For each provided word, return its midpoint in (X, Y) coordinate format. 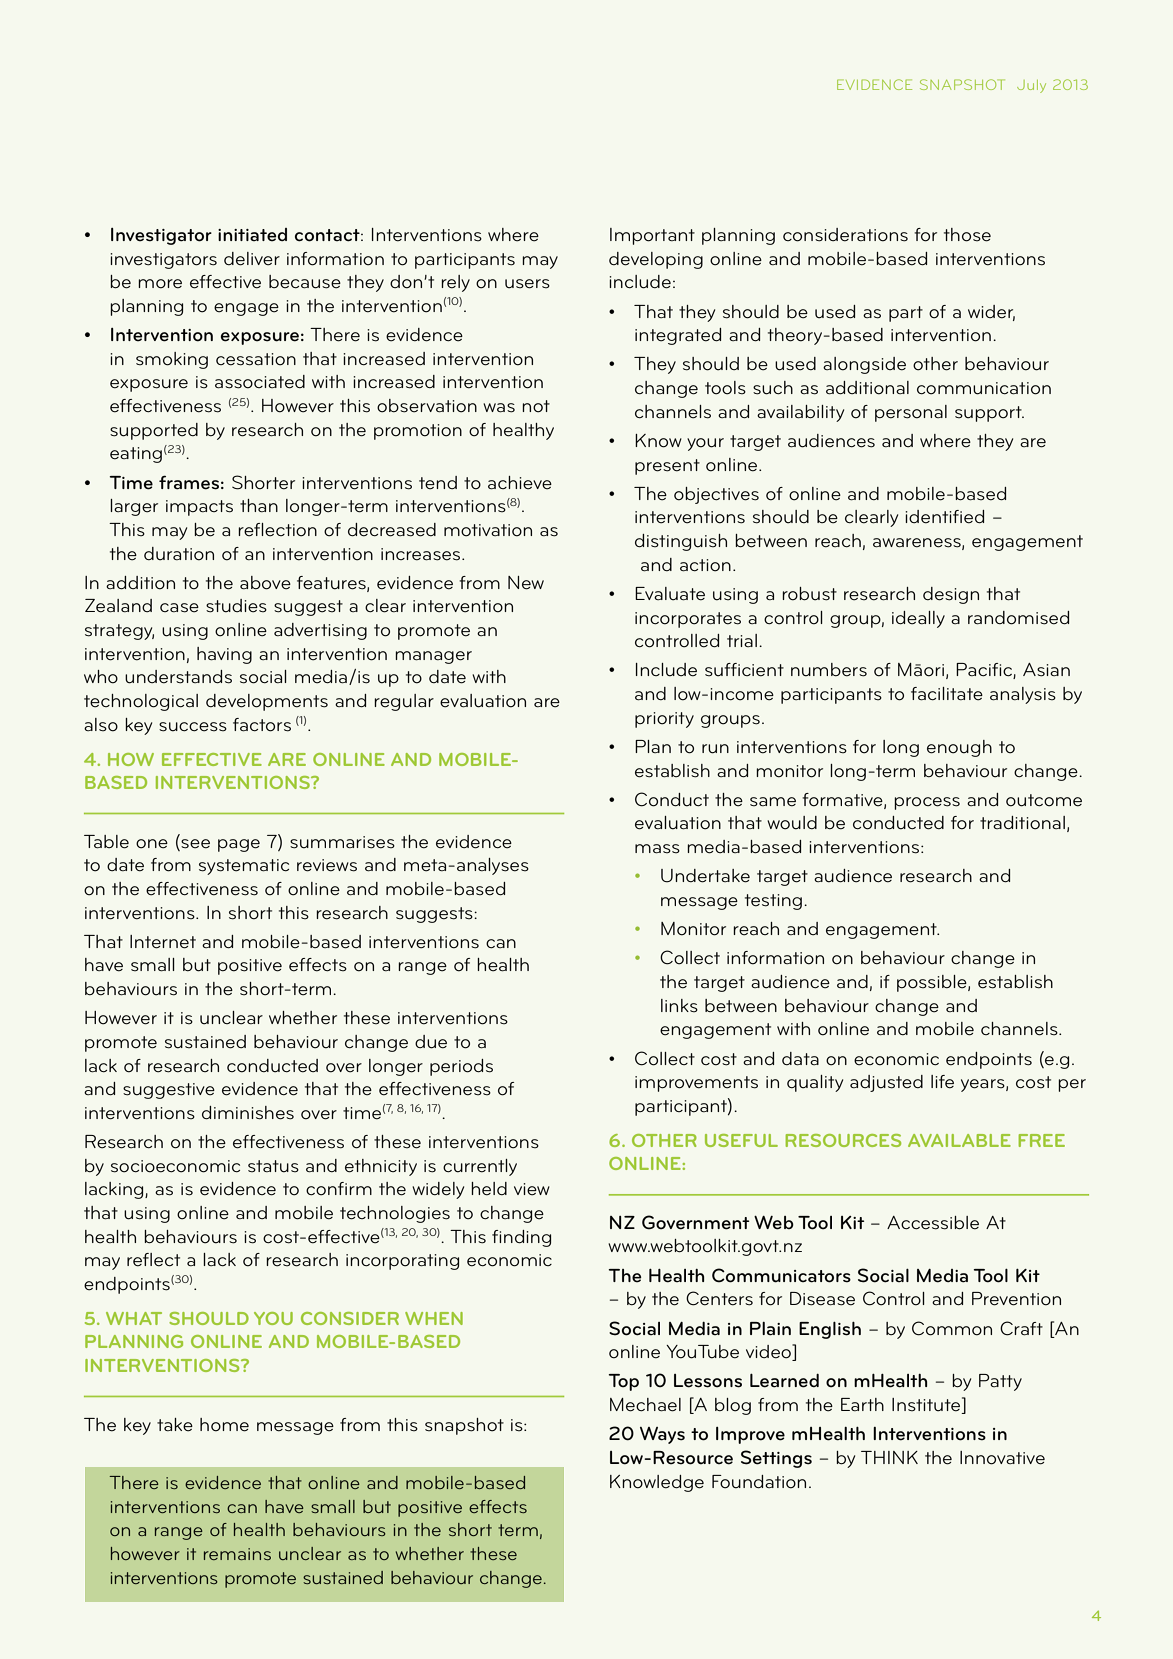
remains (237, 1554)
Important (652, 236)
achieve (520, 483)
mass (657, 849)
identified (944, 517)
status (273, 1166)
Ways (662, 1435)
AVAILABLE (959, 1140)
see (195, 844)
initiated (252, 235)
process (927, 803)
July (1031, 86)
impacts (199, 508)
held (489, 1189)
